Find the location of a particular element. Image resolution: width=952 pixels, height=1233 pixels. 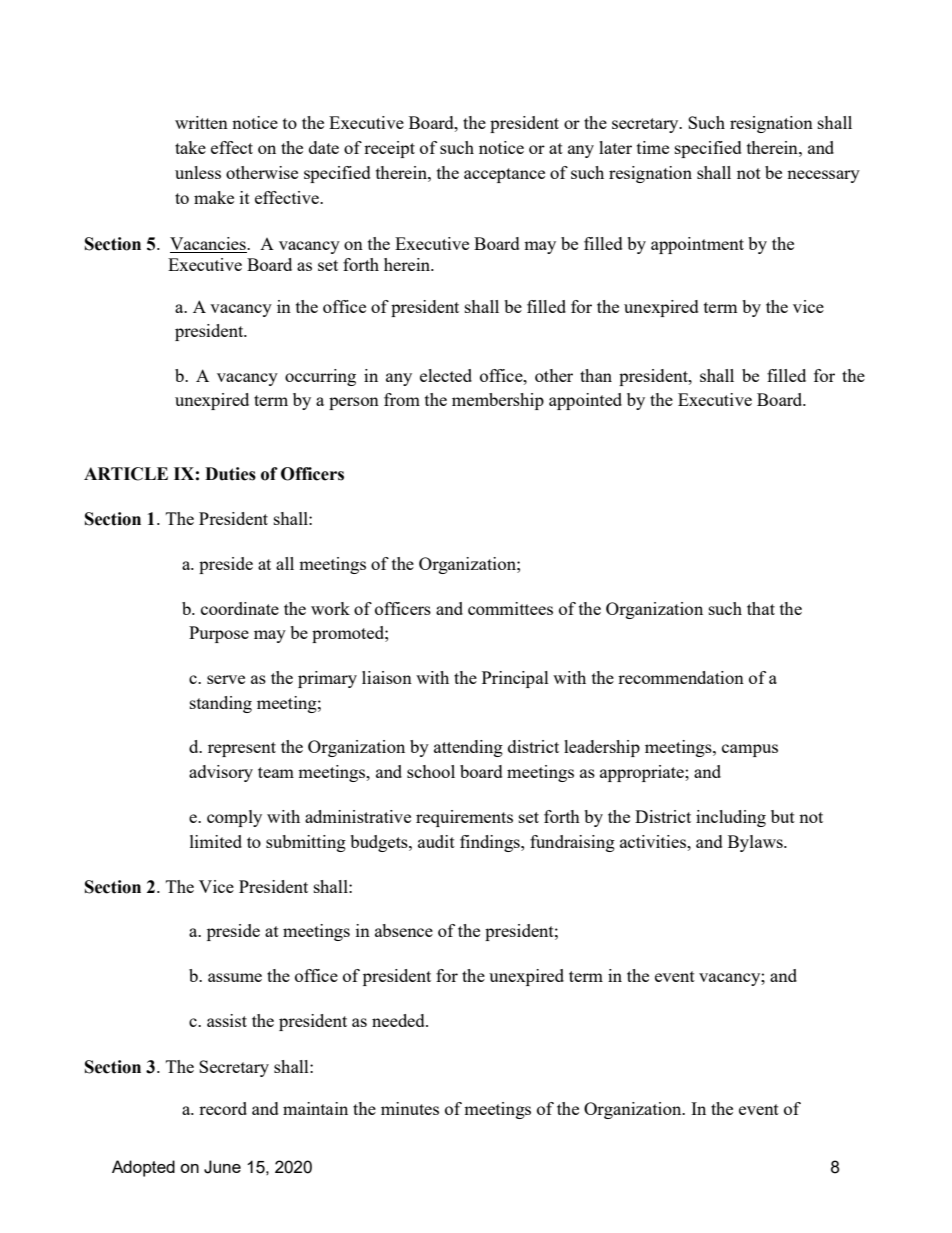

time is located at coordinates (653, 147).
